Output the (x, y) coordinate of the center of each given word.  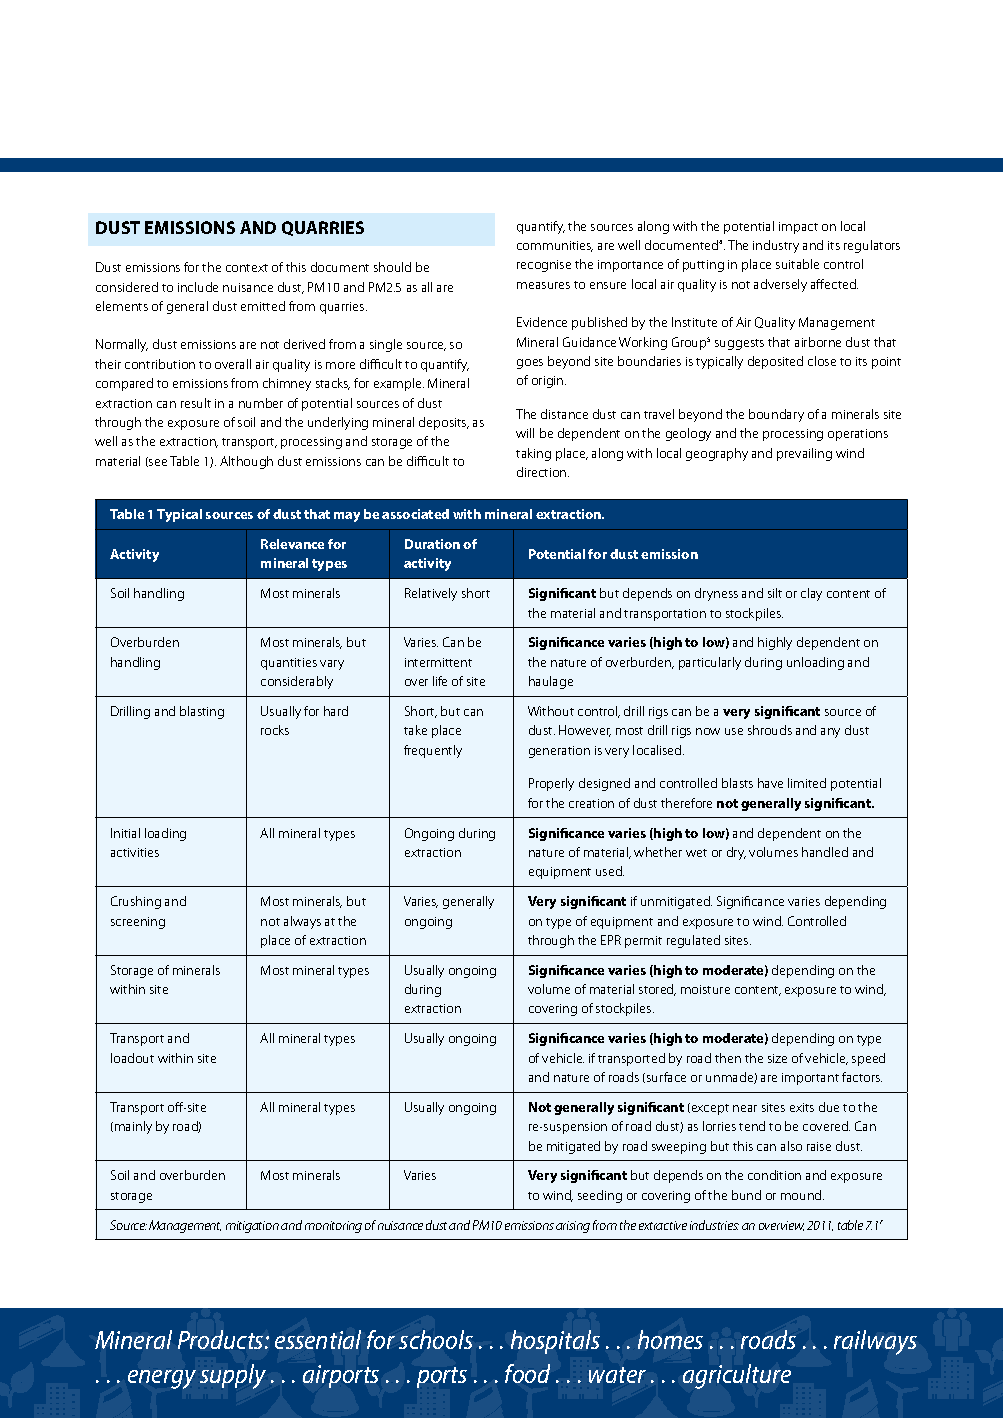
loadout (132, 1058)
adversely (780, 285)
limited (807, 783)
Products (222, 1339)
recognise (544, 266)
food (527, 1373)
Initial (125, 833)
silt (775, 593)
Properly (551, 784)
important (810, 1079)
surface (666, 1077)
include (198, 287)
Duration (432, 544)
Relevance (292, 544)
